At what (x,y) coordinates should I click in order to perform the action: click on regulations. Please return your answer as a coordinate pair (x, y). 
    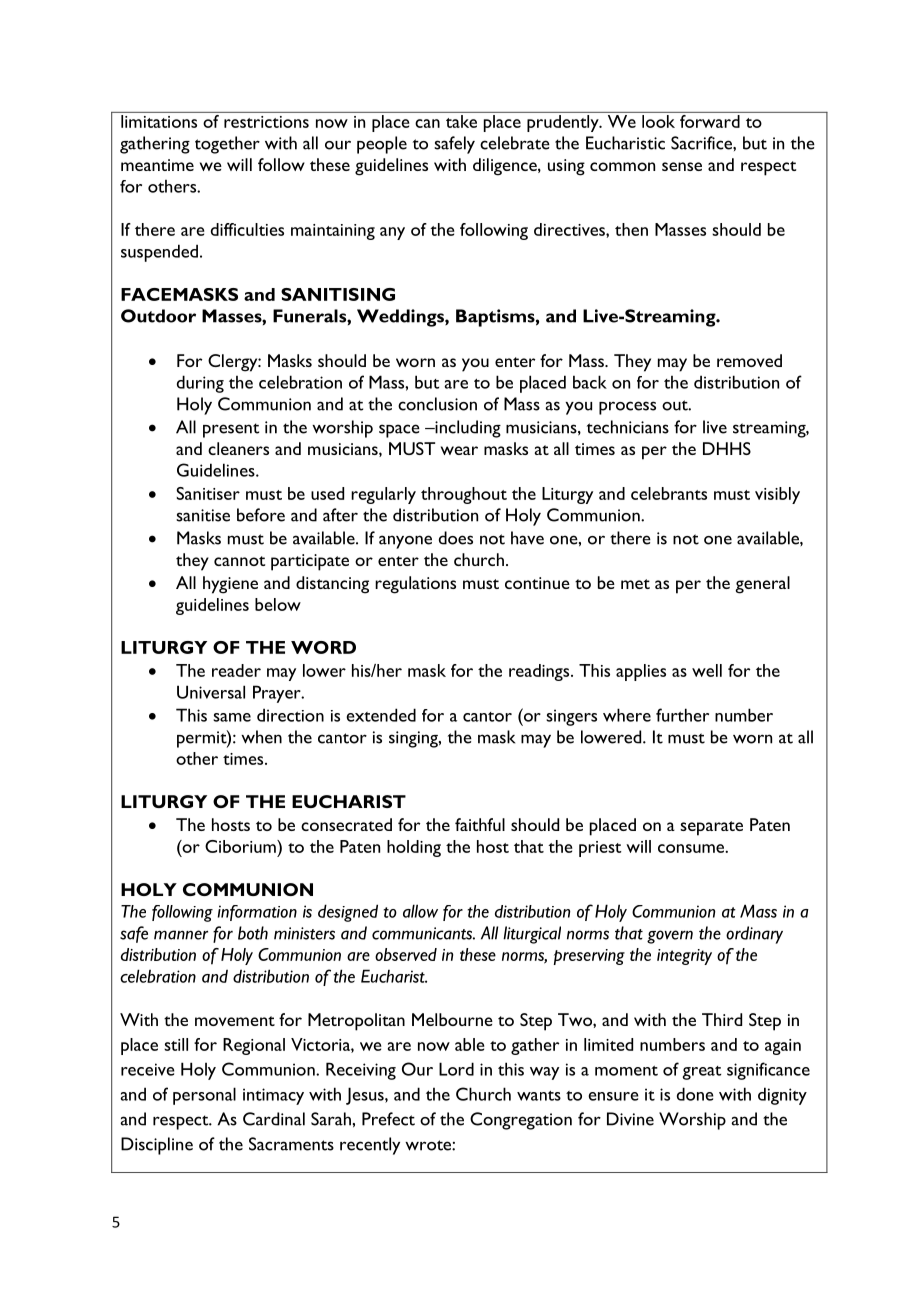
    Looking at the image, I should click on (415, 585).
